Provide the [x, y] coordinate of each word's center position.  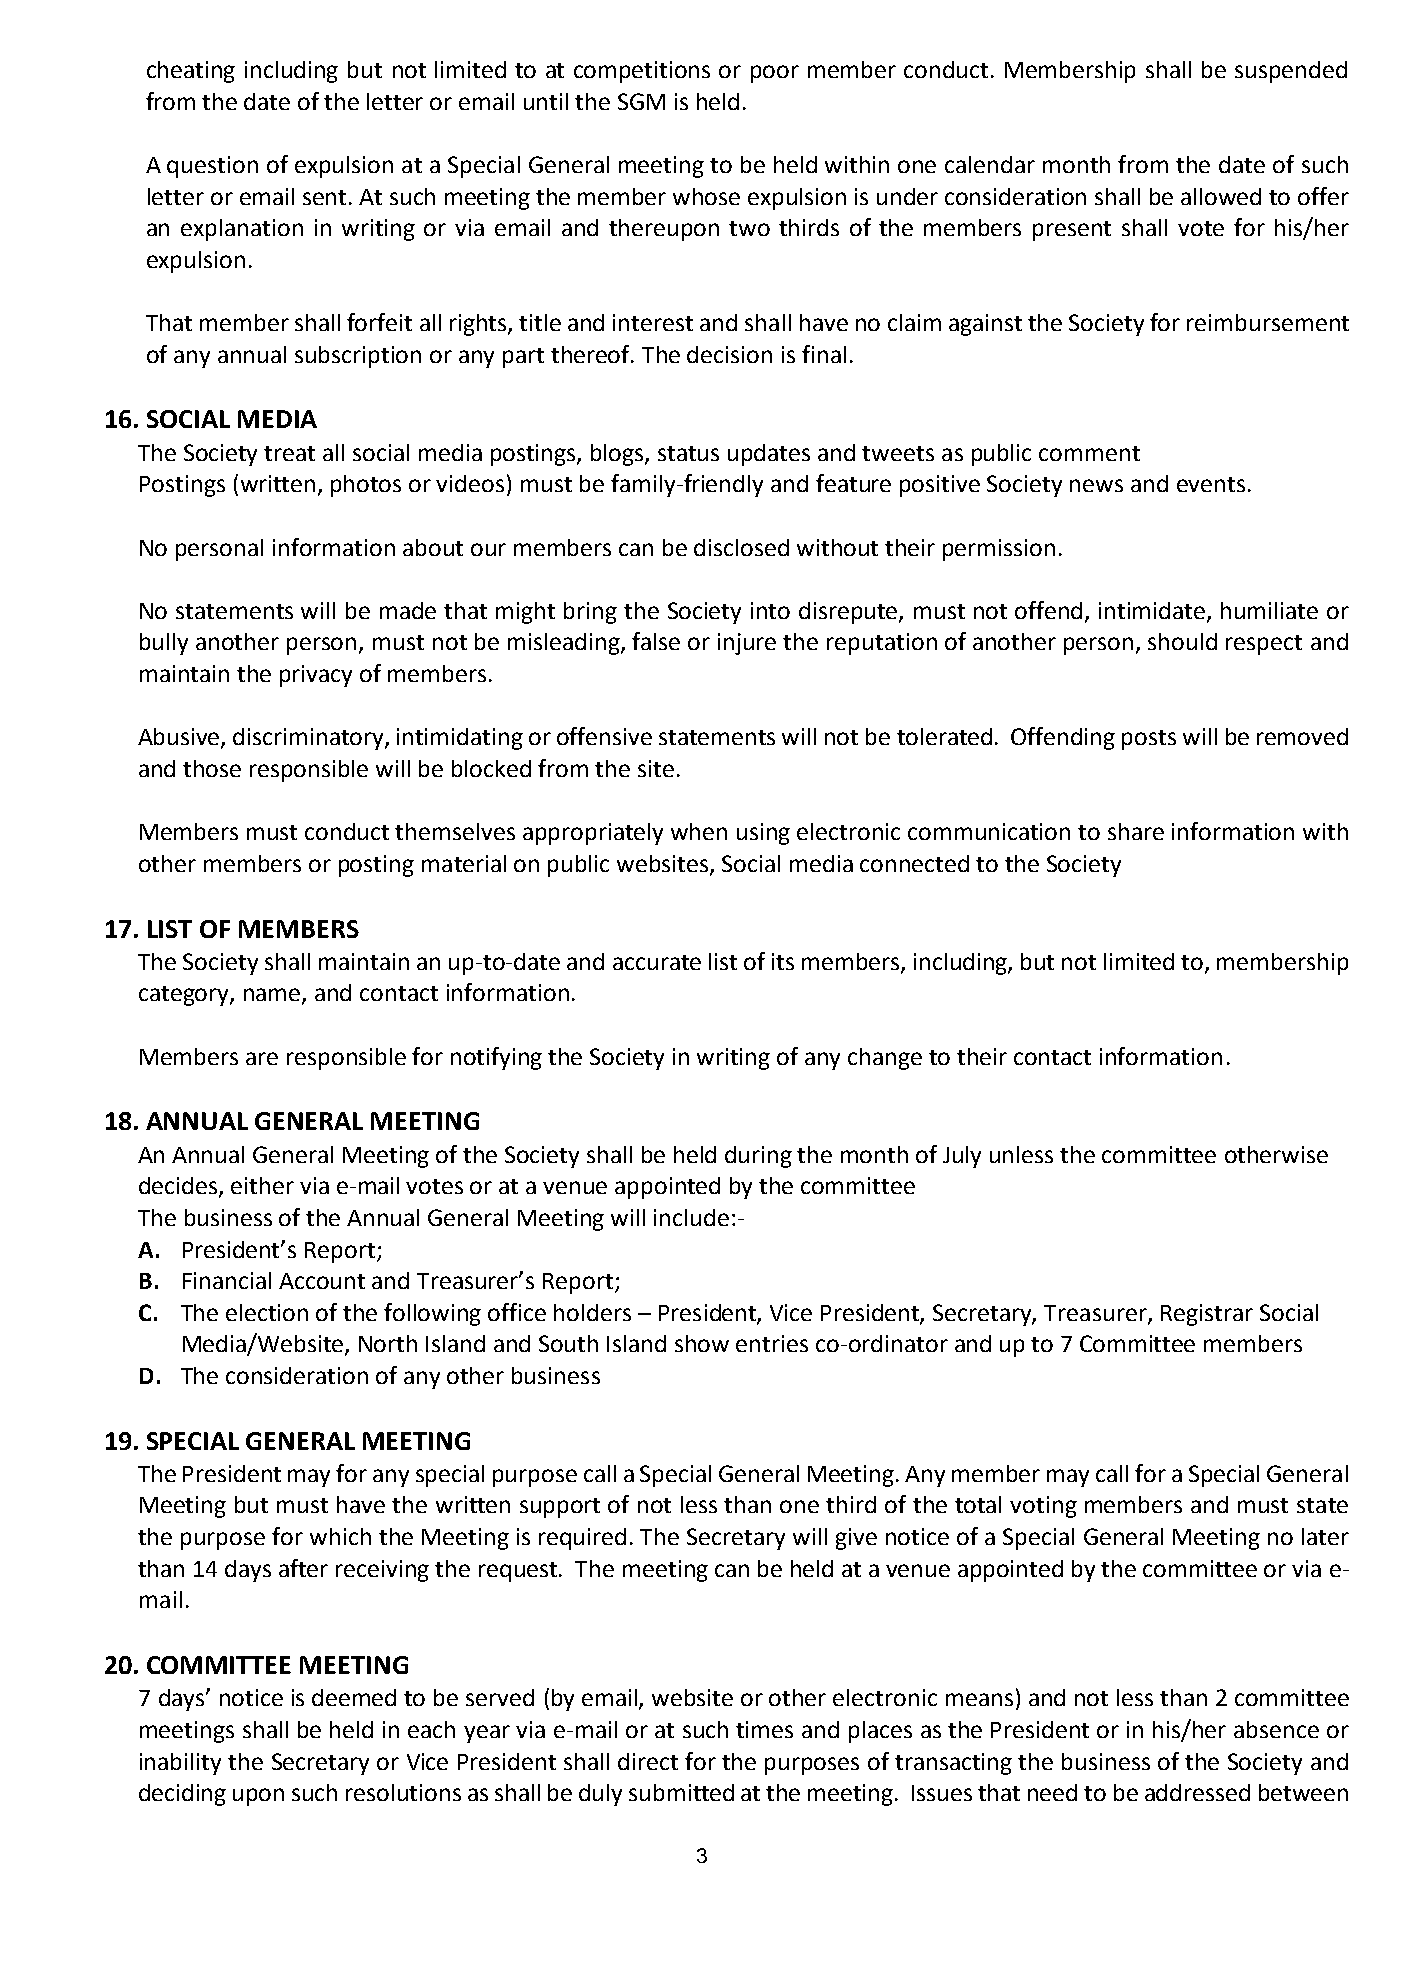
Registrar [1207, 1315]
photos [366, 486]
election [267, 1312]
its [783, 961]
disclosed [741, 547]
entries [772, 1343]
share [1136, 831]
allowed [1221, 196]
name [273, 996]
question [212, 167]
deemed [354, 1697]
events [1211, 484]
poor [775, 74]
